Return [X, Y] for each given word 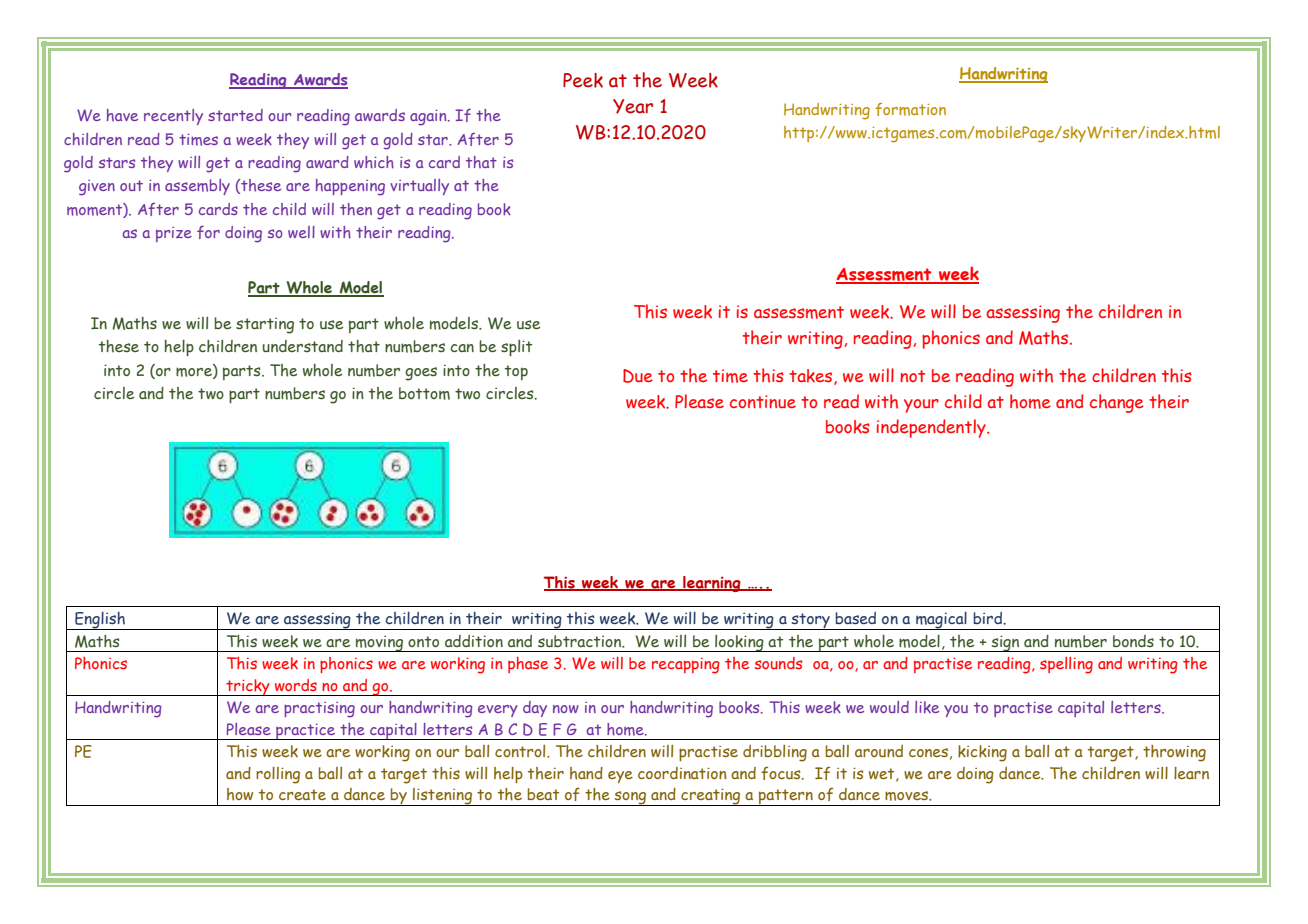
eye [620, 777]
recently [173, 117]
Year [633, 106]
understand [302, 346]
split [516, 348]
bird [989, 618]
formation [910, 109]
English [100, 621]
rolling [278, 775]
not [912, 376]
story [810, 621]
